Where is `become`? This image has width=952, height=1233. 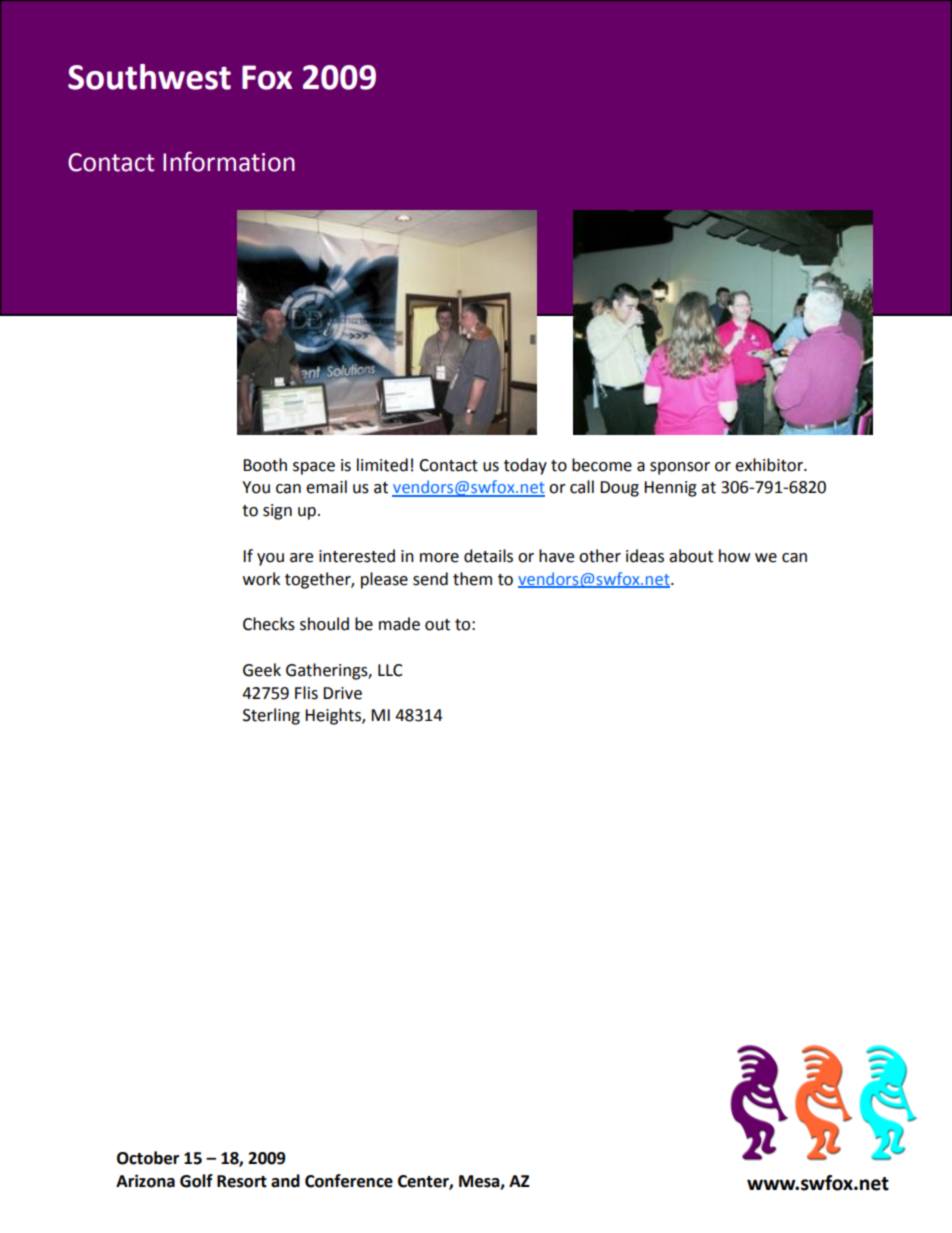 become is located at coordinates (602, 465).
